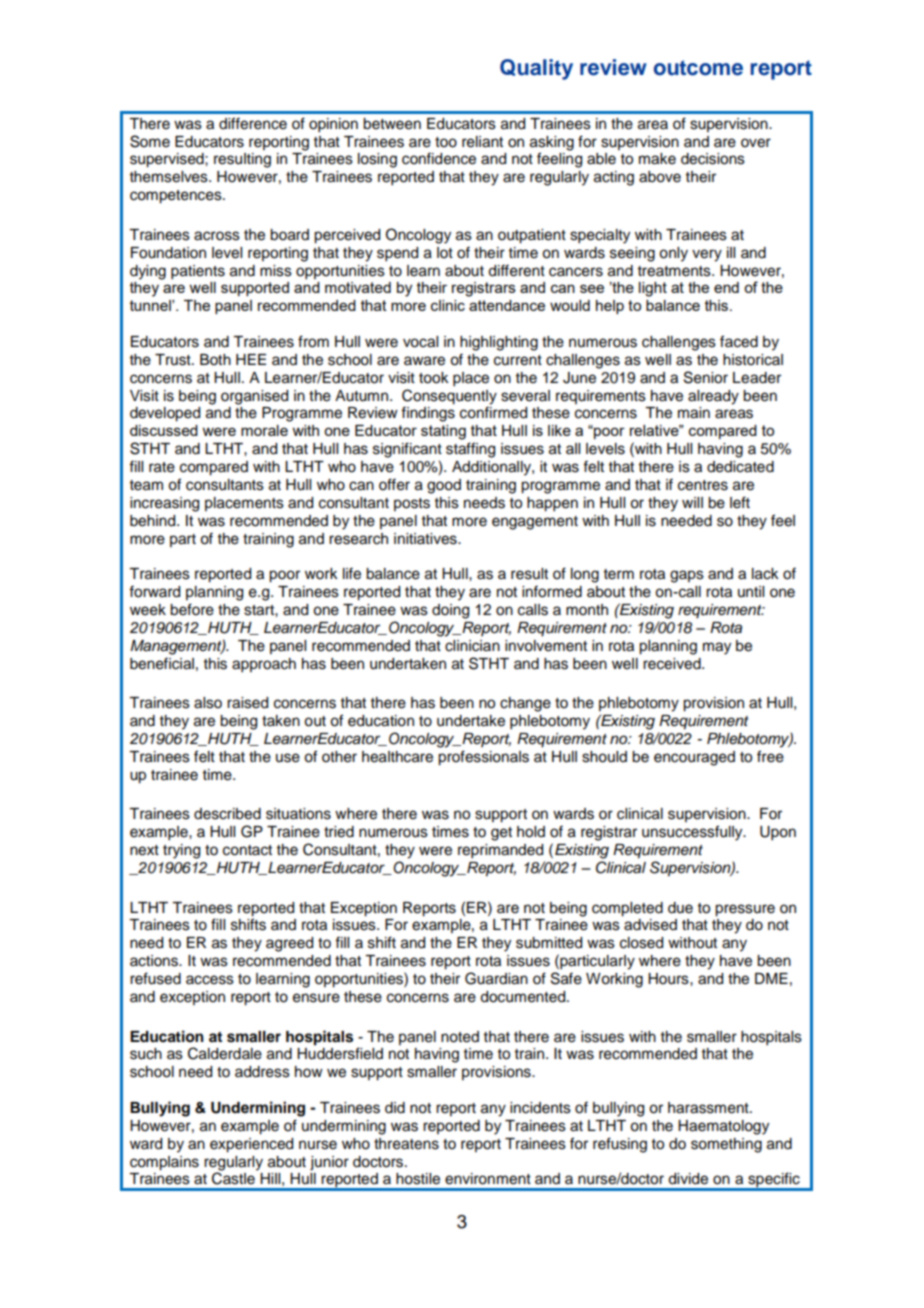 The image size is (924, 1308). Describe the element at coordinates (688, 1179) in the screenshot. I see `divide` at that location.
